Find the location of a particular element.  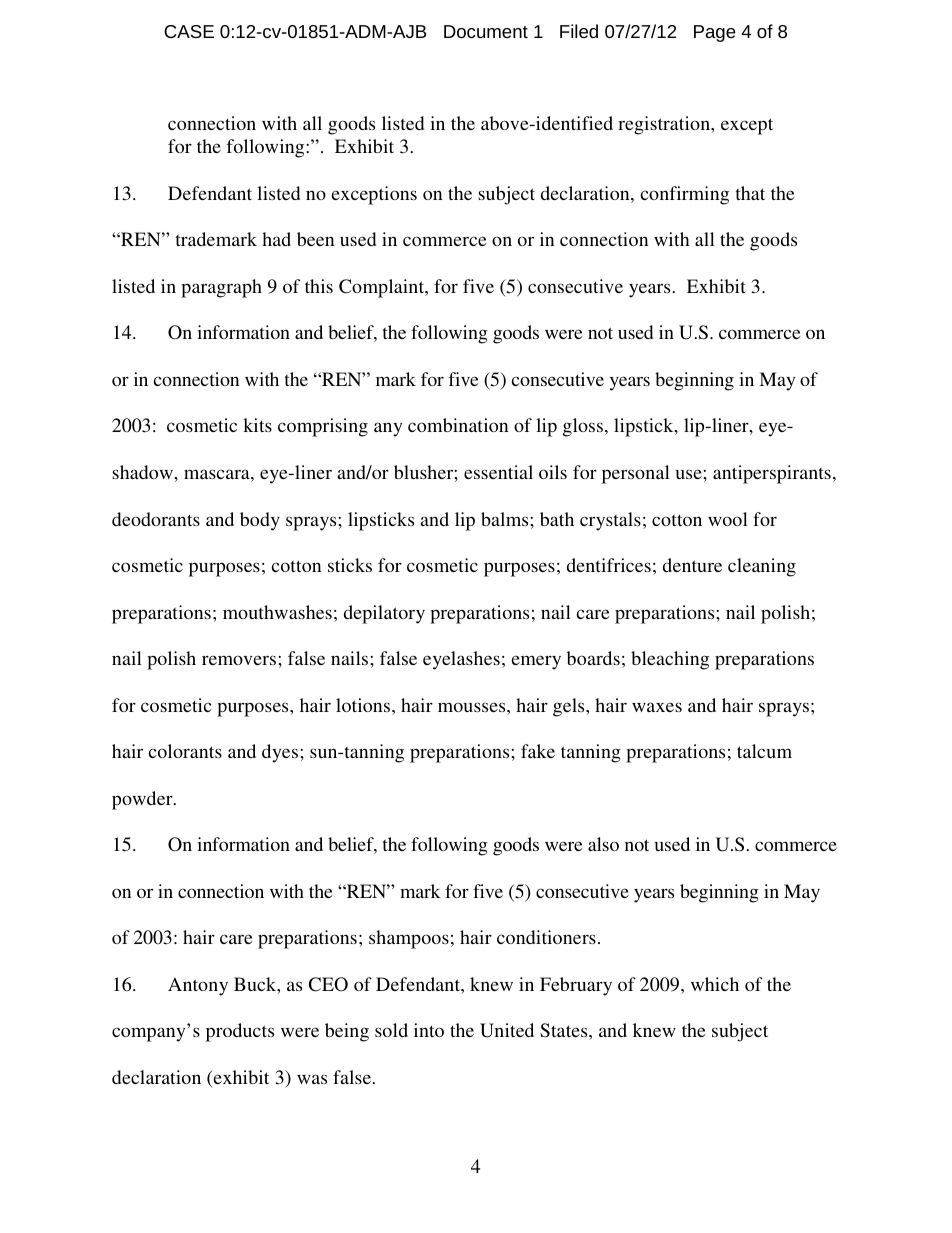

kits is located at coordinates (257, 425).
